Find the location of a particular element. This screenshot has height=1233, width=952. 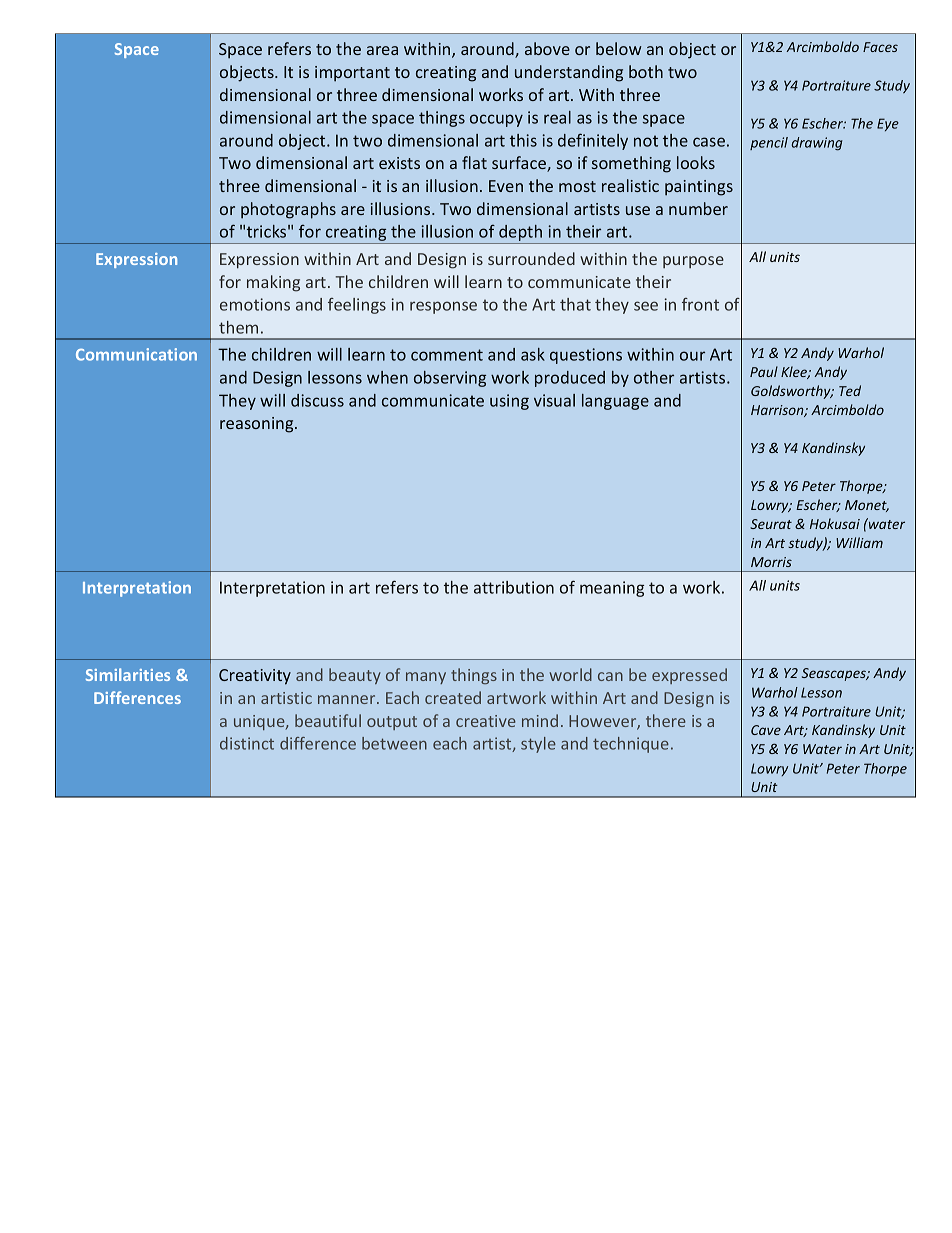

Faces is located at coordinates (880, 47).
